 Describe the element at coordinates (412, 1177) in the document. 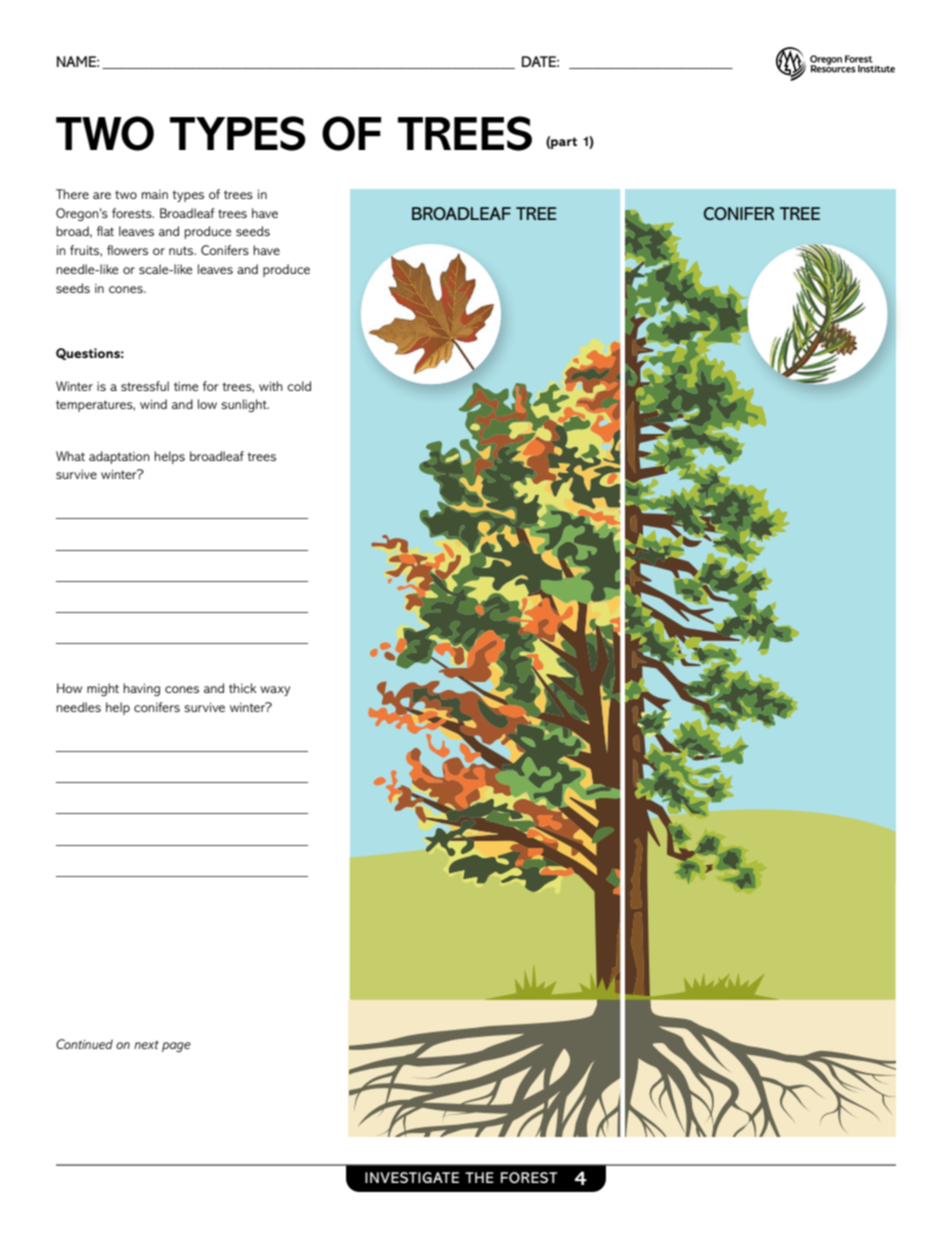

I see `INVESTIGATE` at that location.
